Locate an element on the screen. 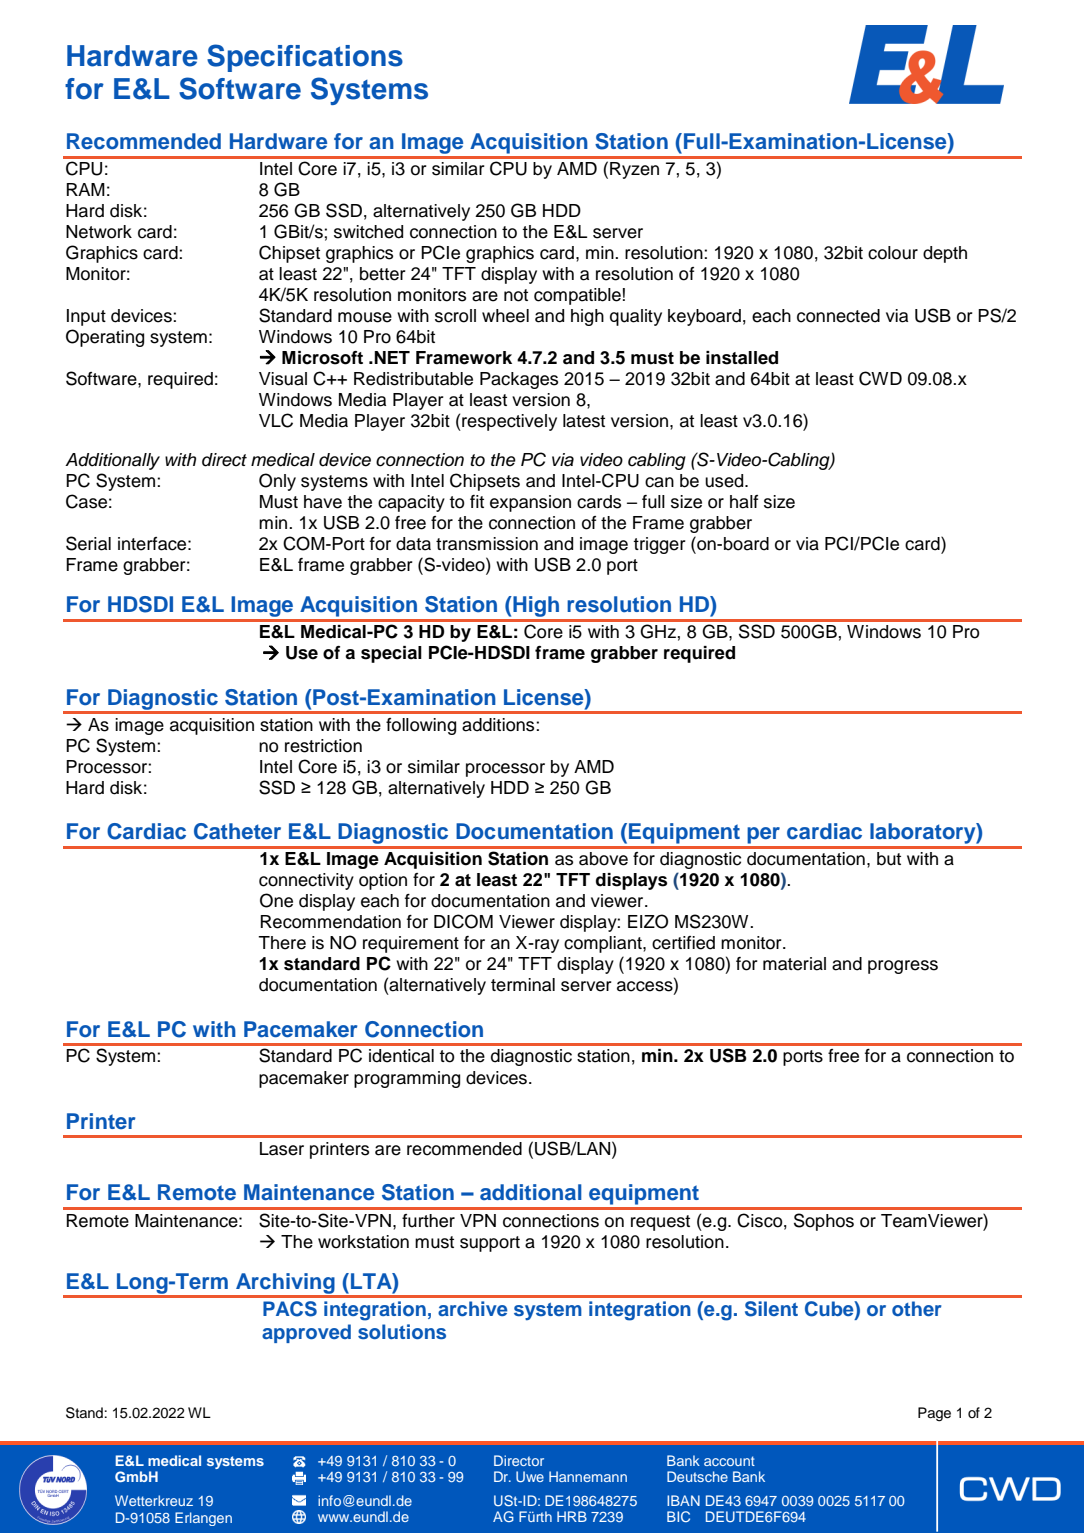 This screenshot has height=1533, width=1084. Ryzen is located at coordinates (634, 170).
